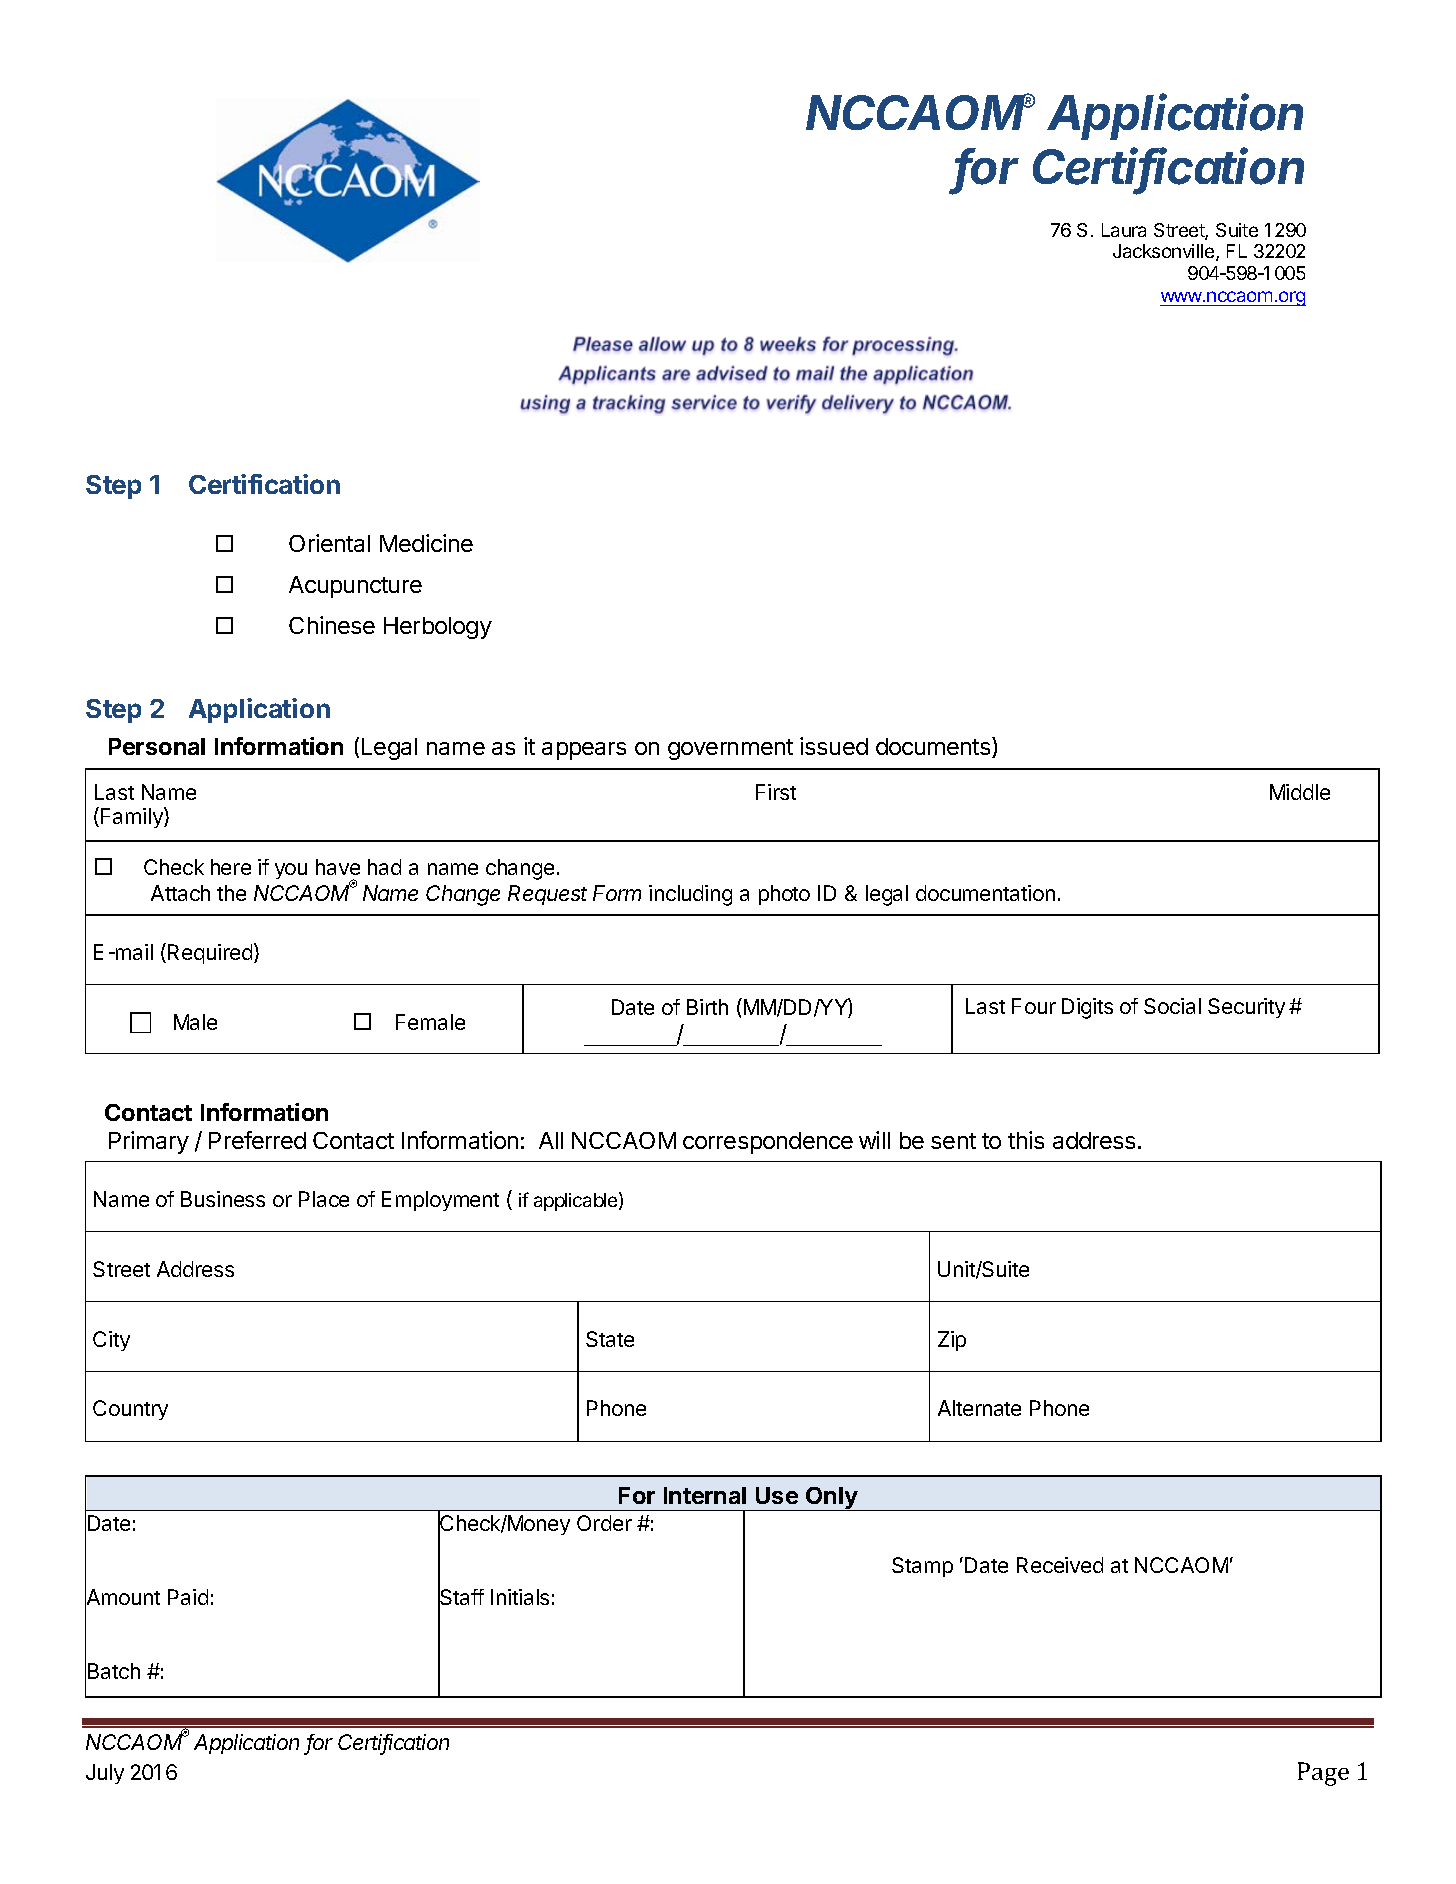  Describe the element at coordinates (730, 749) in the document. I see `government` at that location.
